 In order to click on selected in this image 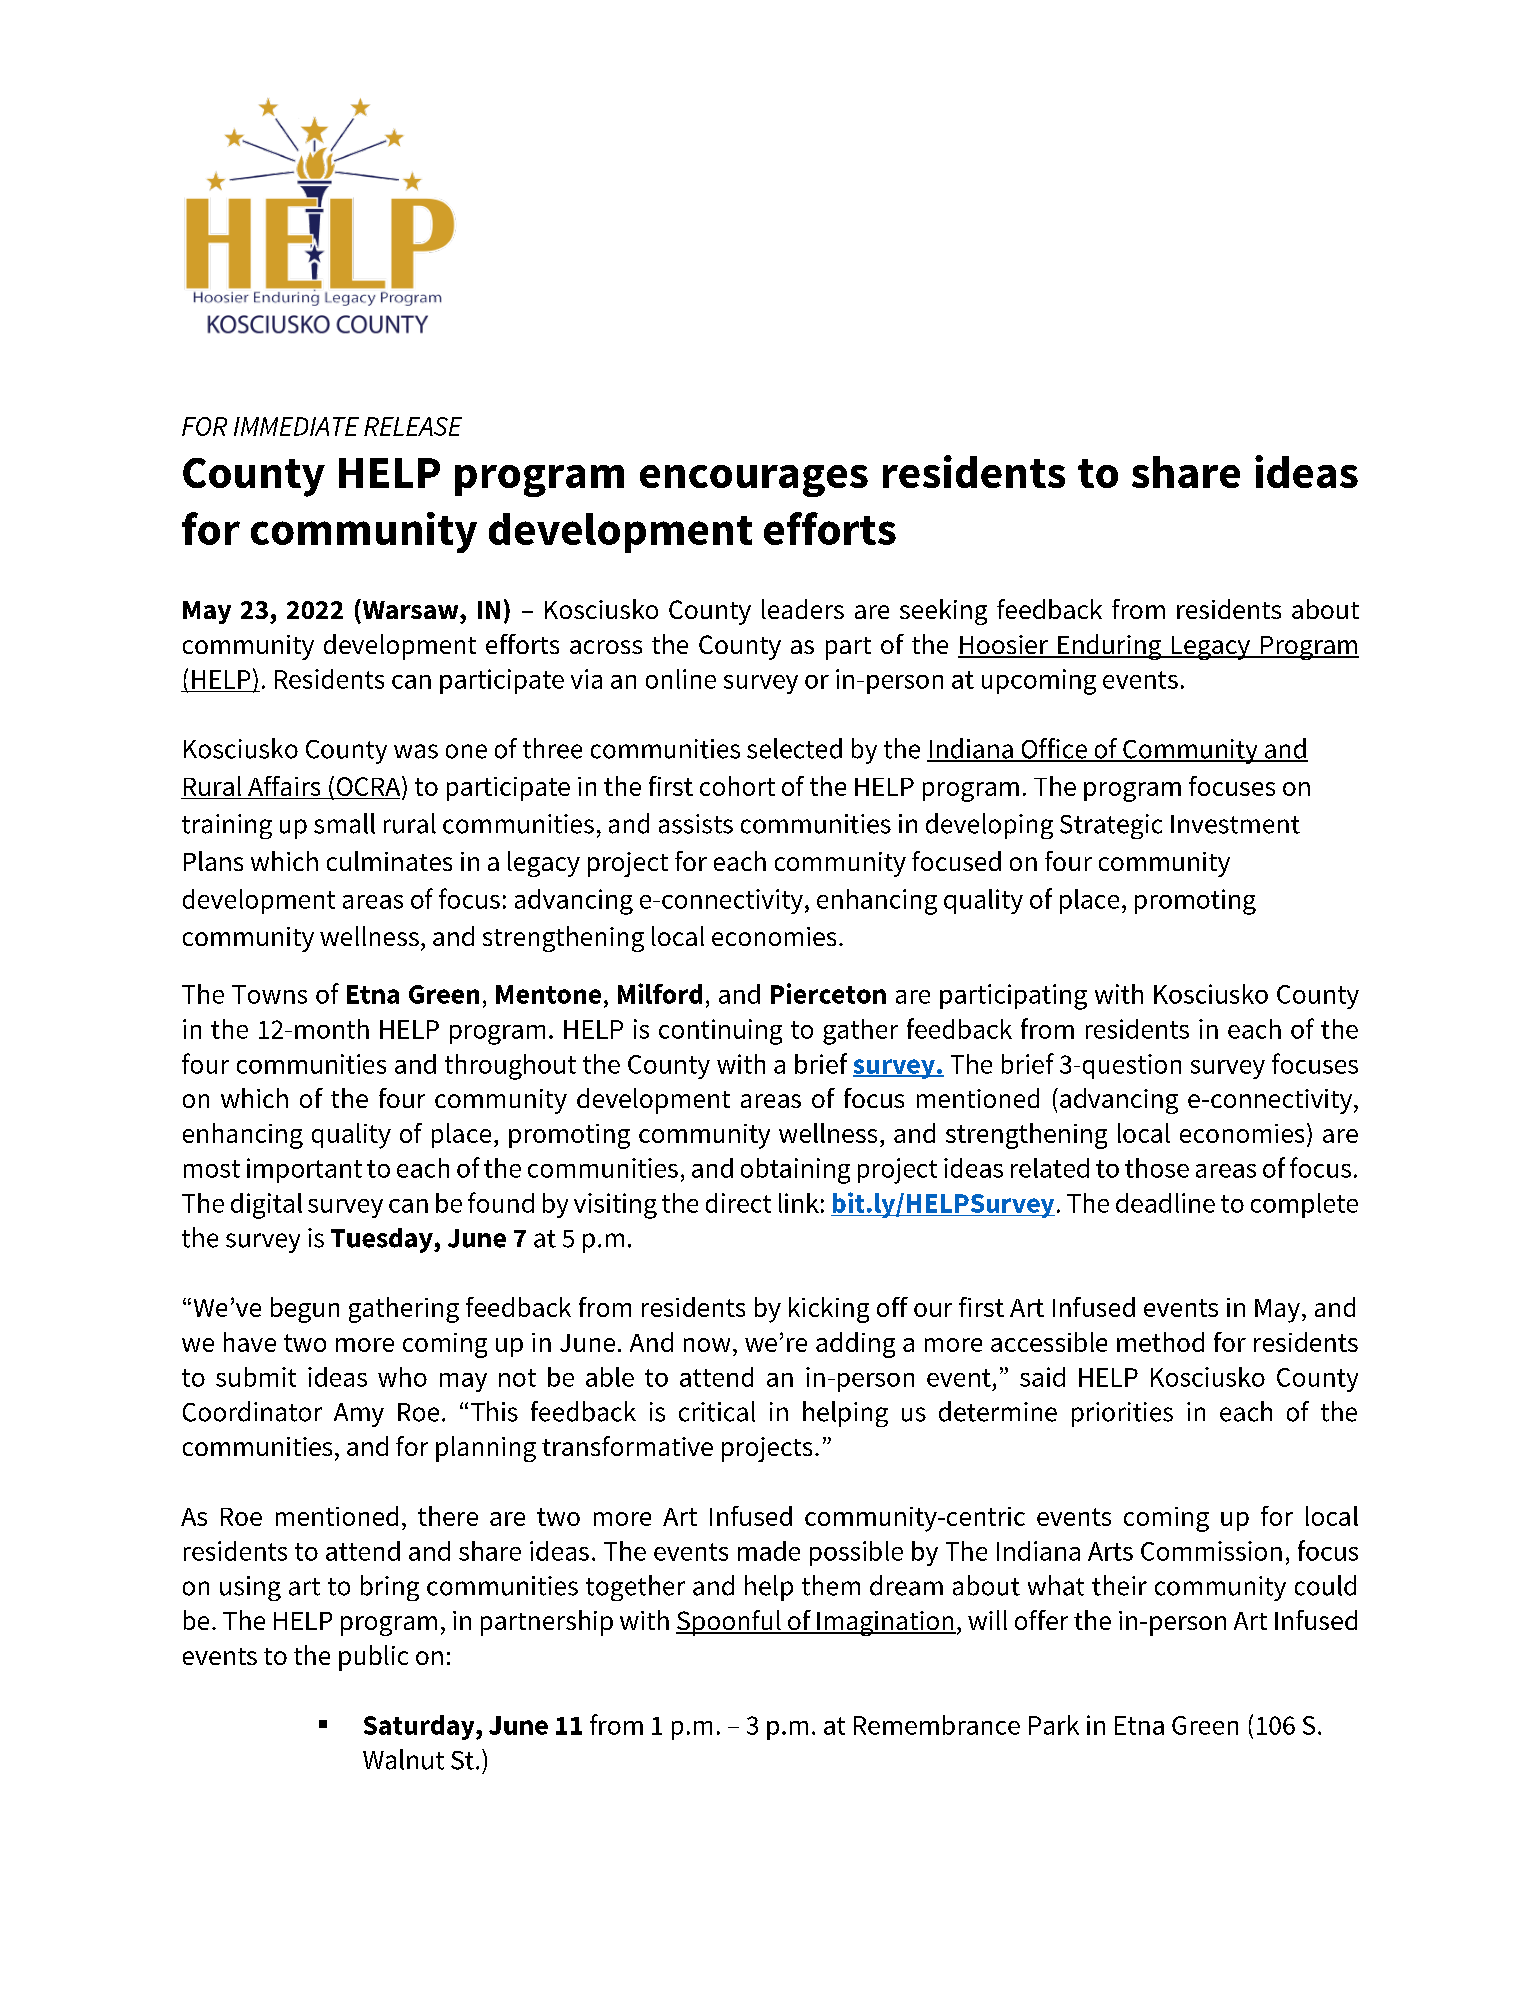, I will do `click(794, 748)`.
